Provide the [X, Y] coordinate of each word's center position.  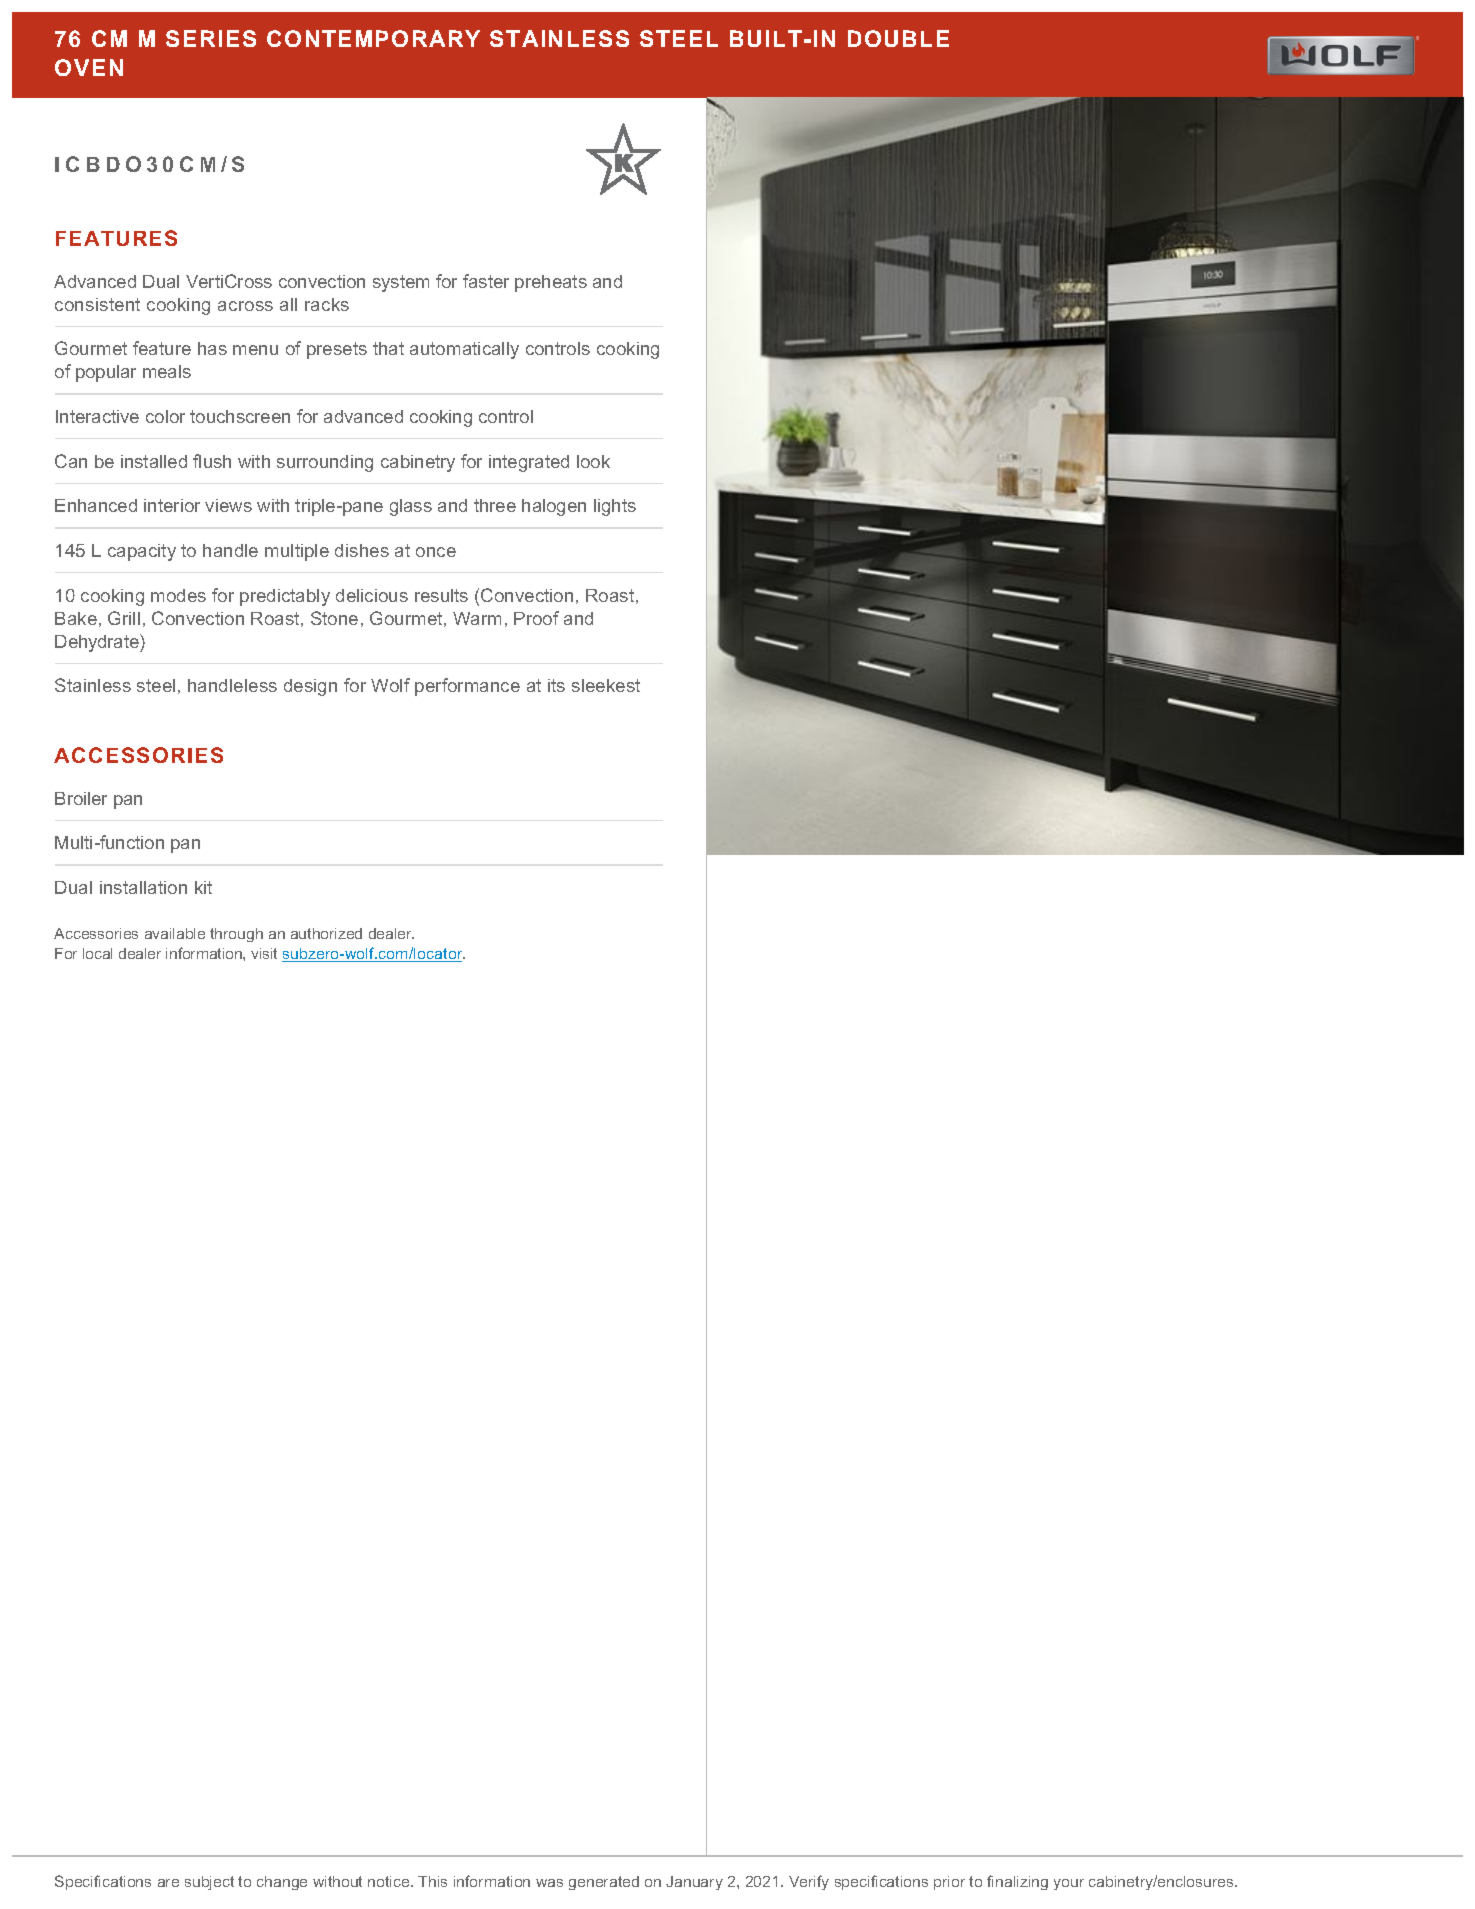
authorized [326, 933]
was [549, 1883]
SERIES [211, 38]
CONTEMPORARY [373, 38]
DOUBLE [898, 38]
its [556, 685]
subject [209, 1883]
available [175, 933]
